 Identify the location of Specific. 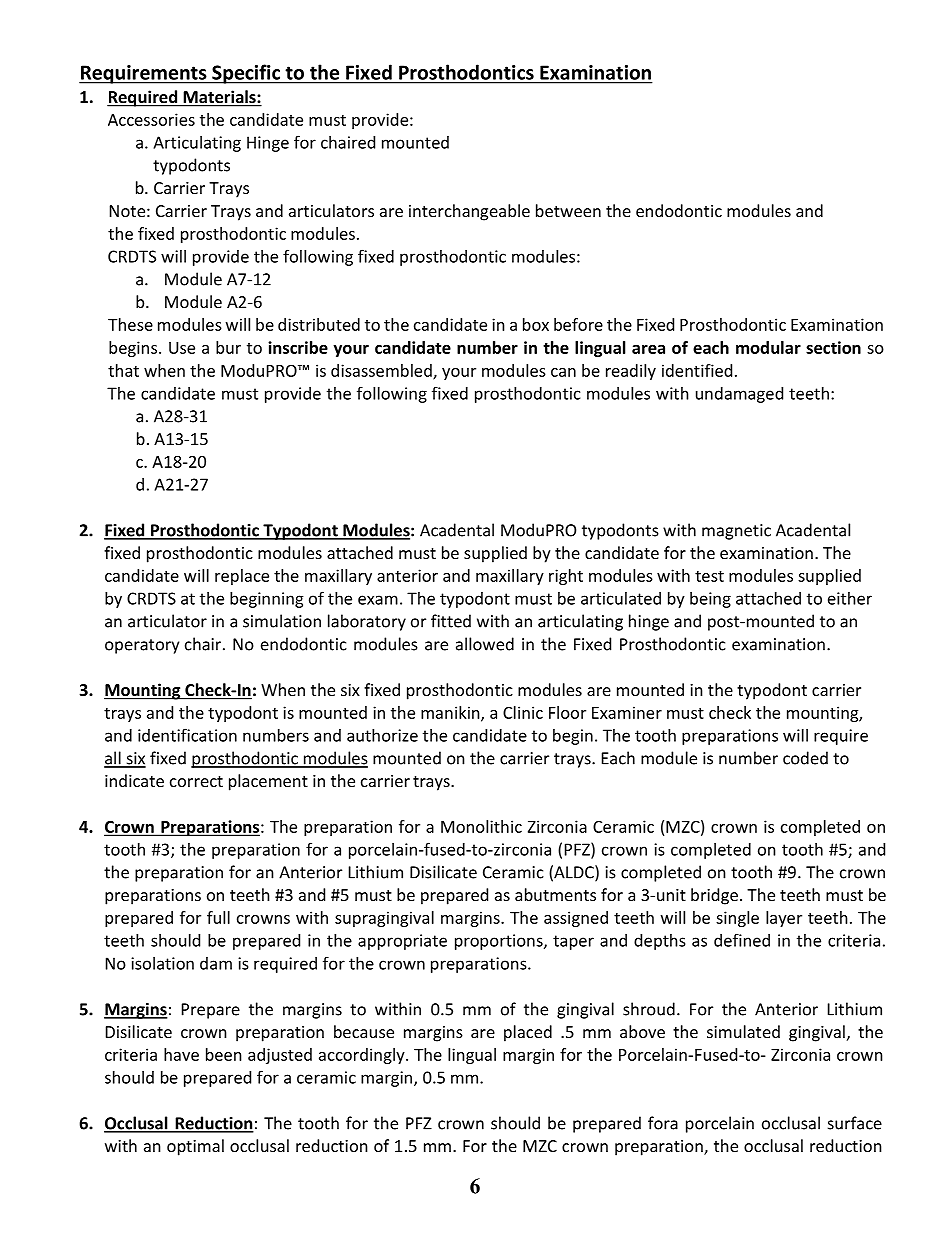
(246, 74).
